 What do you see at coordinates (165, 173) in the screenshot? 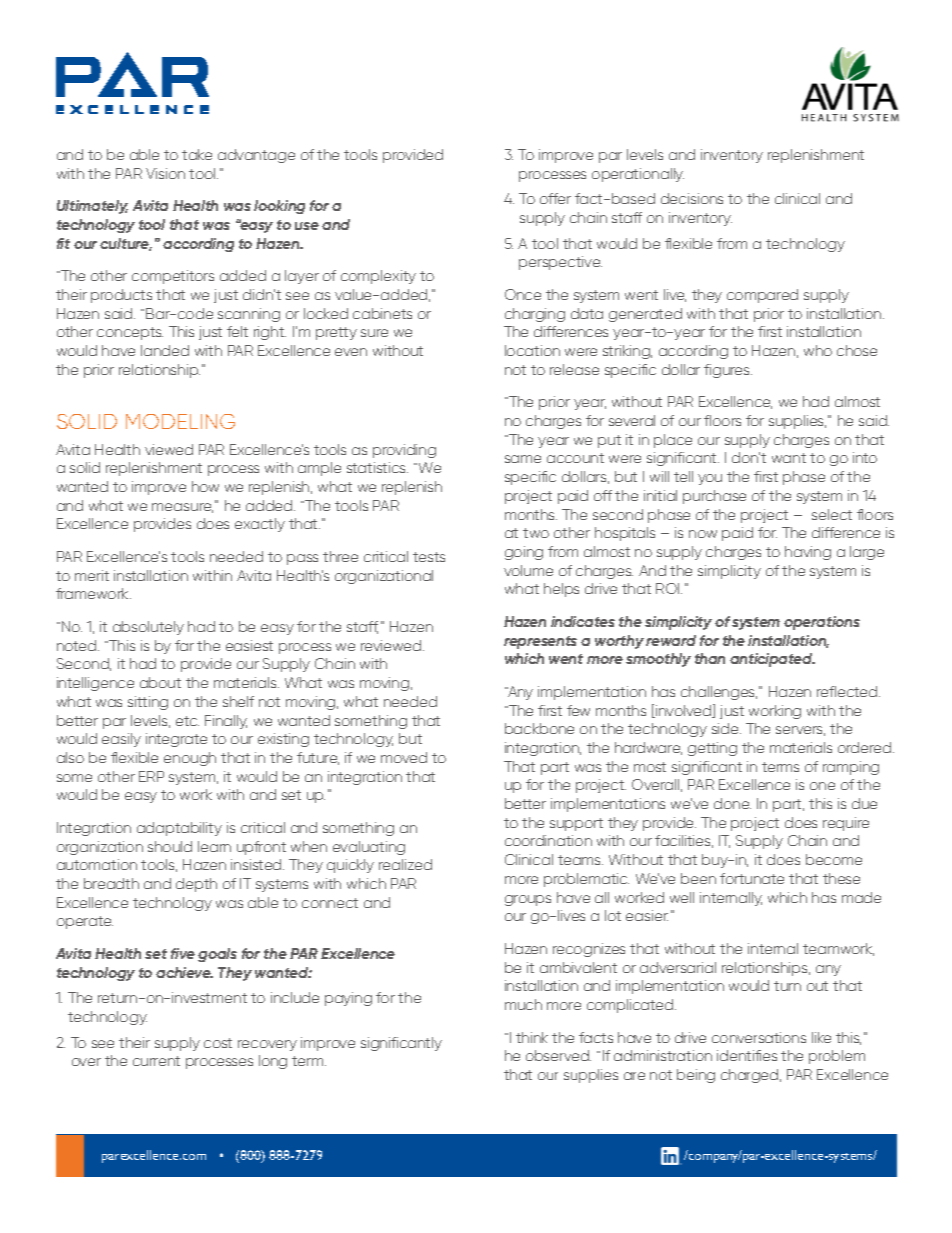
I see `Vision` at bounding box center [165, 173].
